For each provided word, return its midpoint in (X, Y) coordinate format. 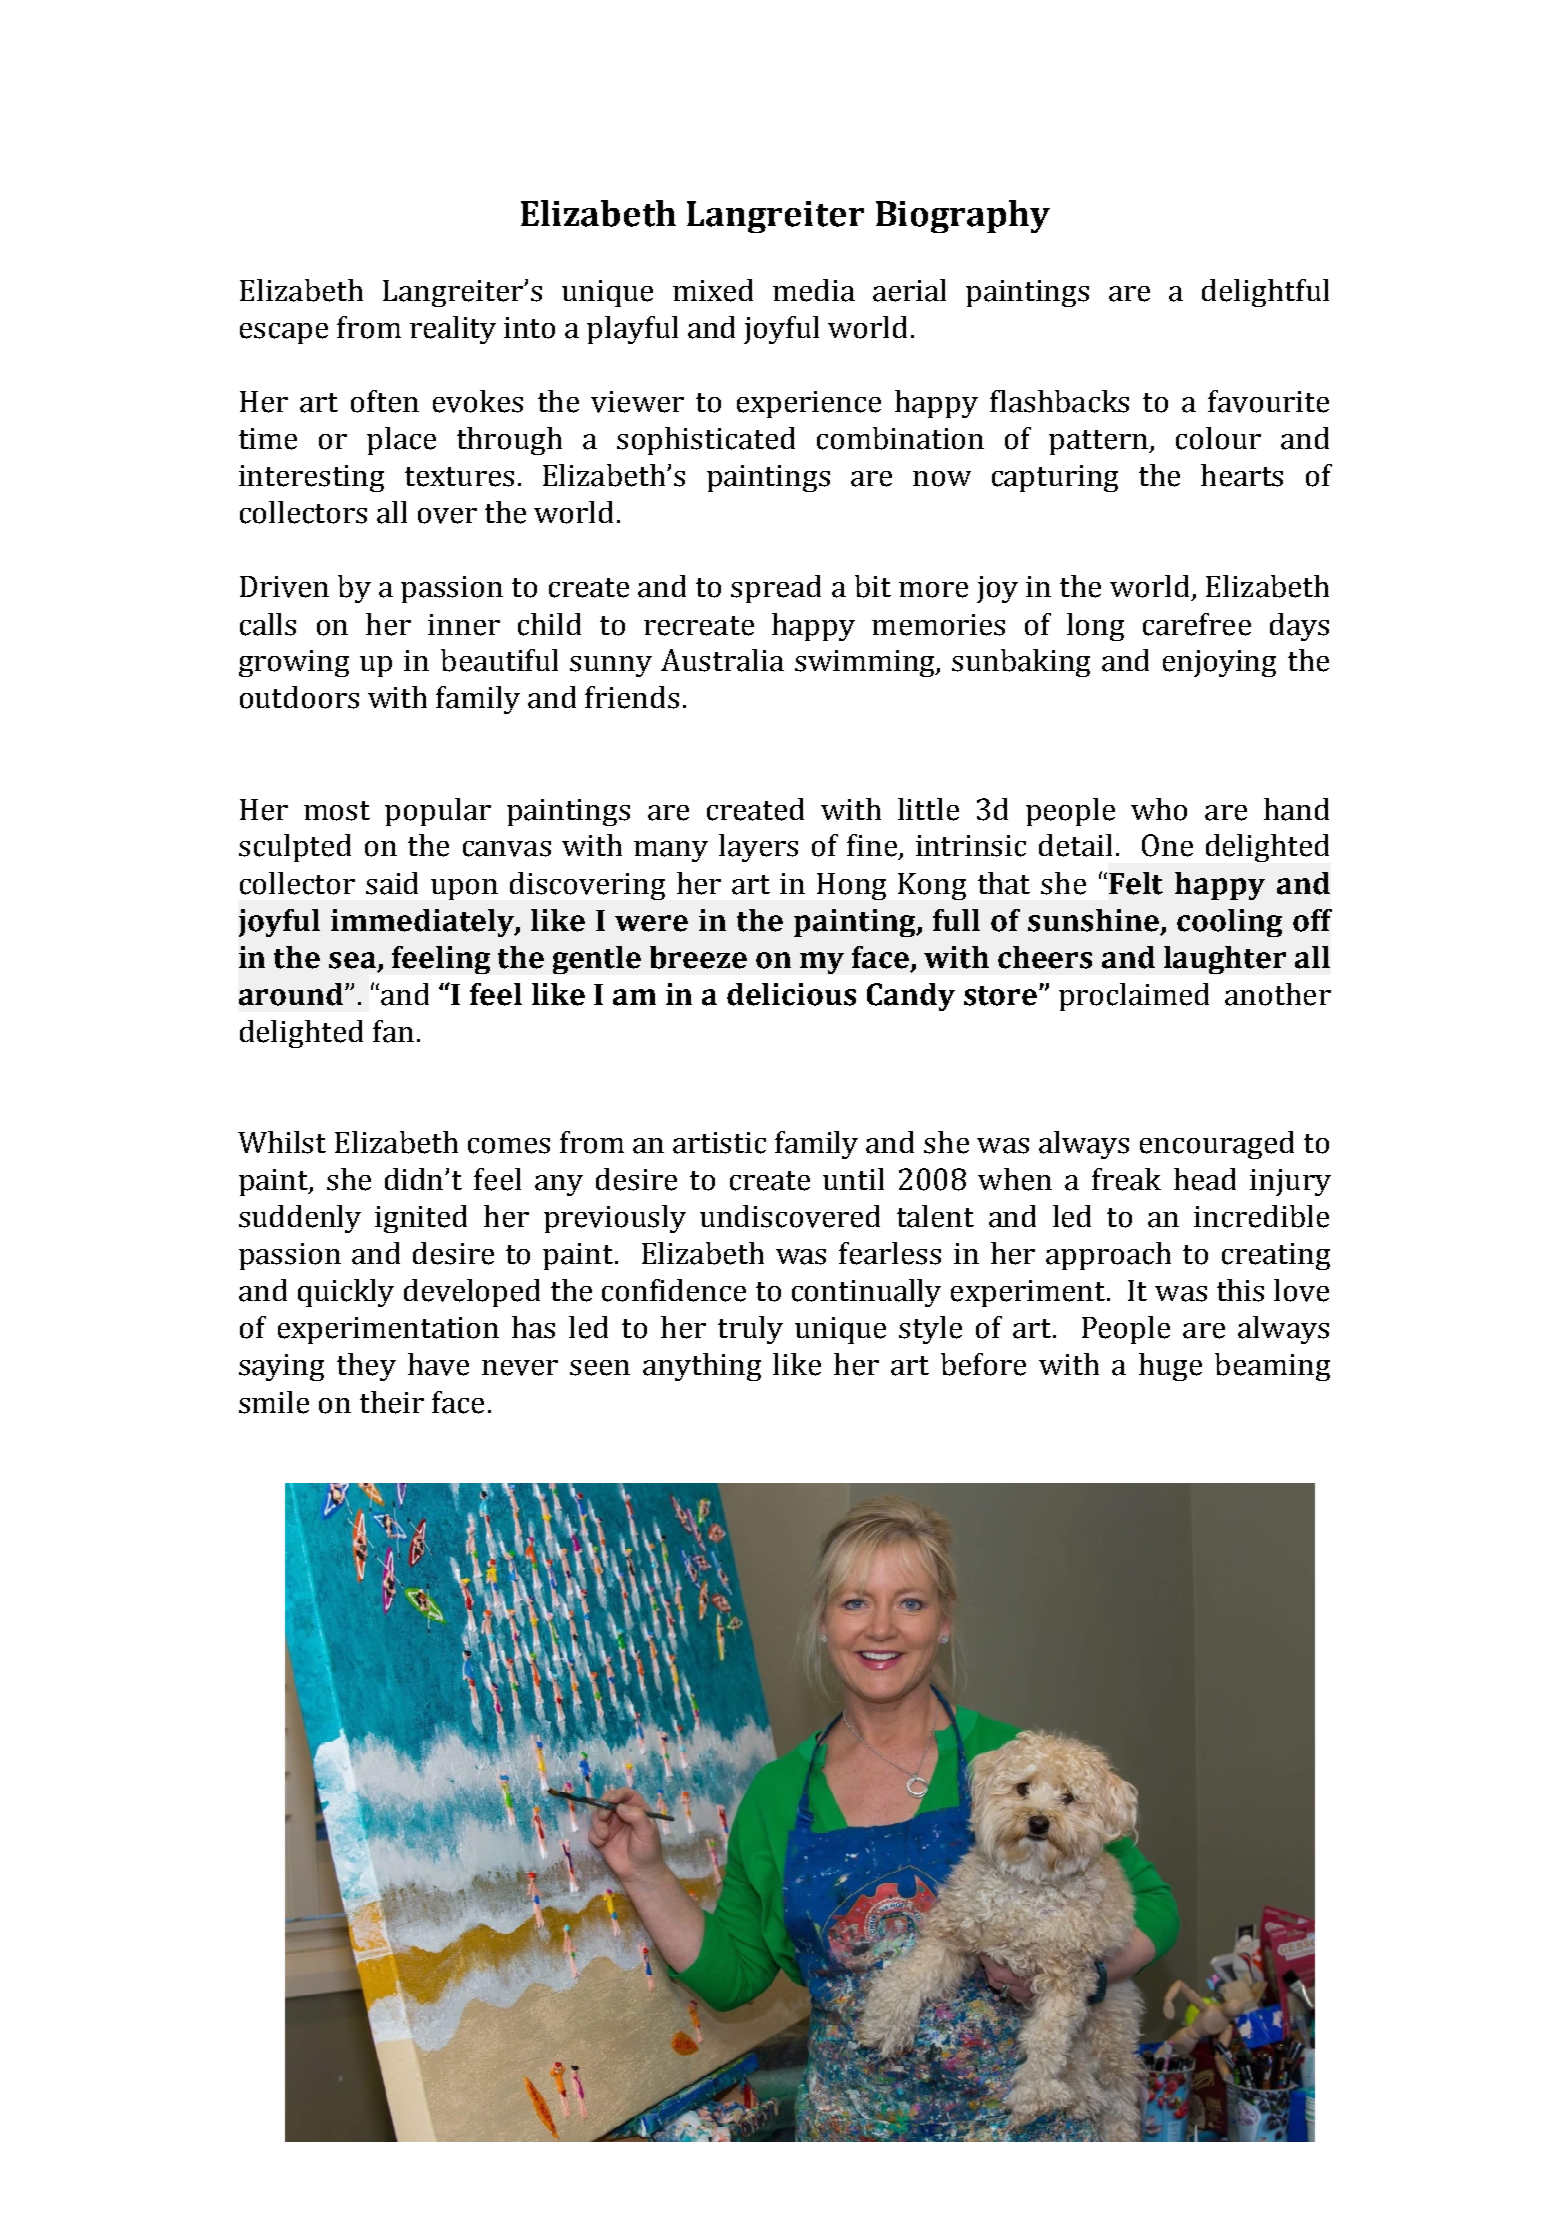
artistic (719, 1143)
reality (453, 330)
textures (459, 477)
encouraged (1217, 1145)
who (1159, 809)
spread (776, 589)
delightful (1265, 293)
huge (1170, 1367)
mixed (713, 290)
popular (438, 812)
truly (750, 1330)
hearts (1242, 475)
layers (758, 848)
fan (393, 1031)
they (366, 1367)
